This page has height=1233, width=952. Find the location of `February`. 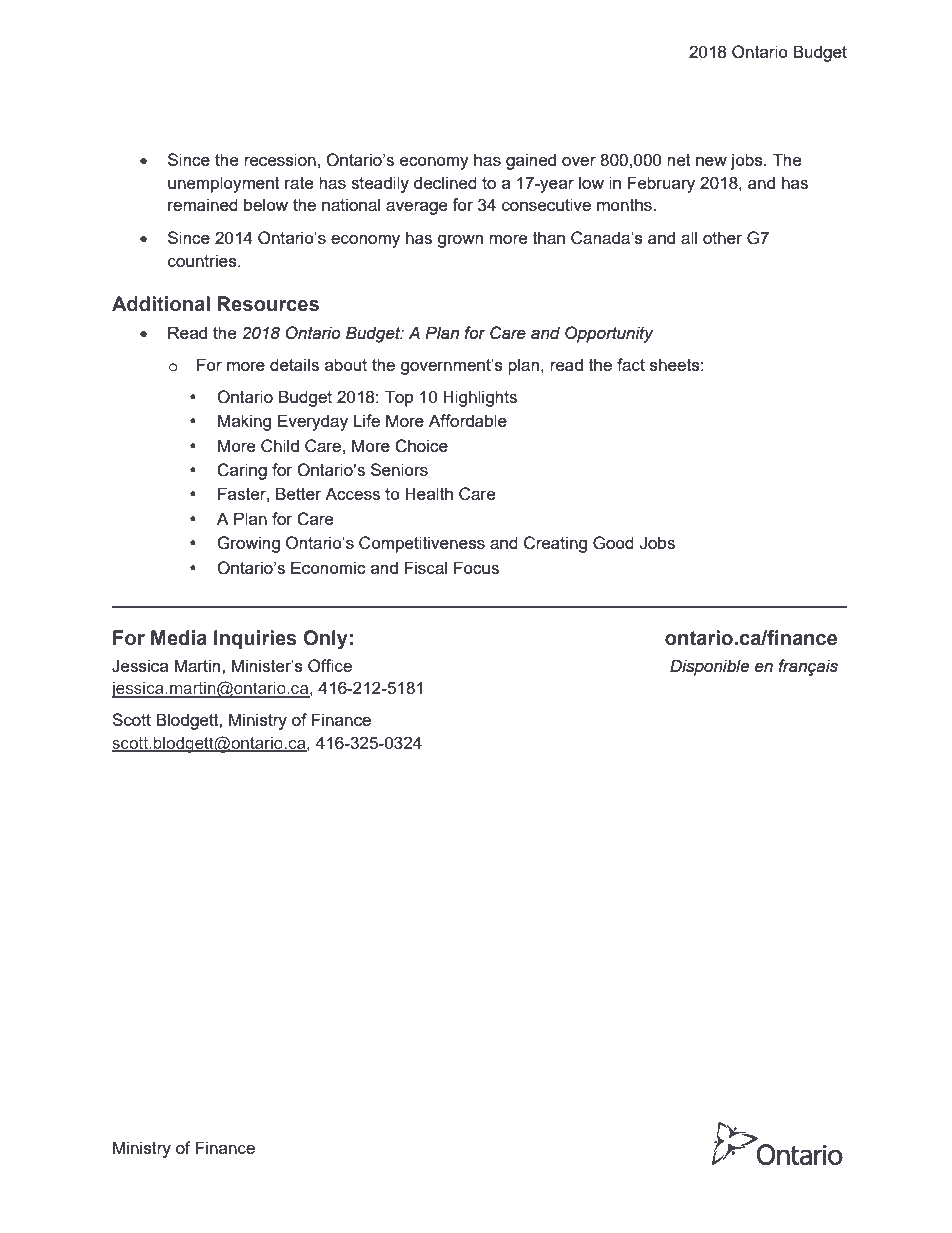

February is located at coordinates (661, 184).
